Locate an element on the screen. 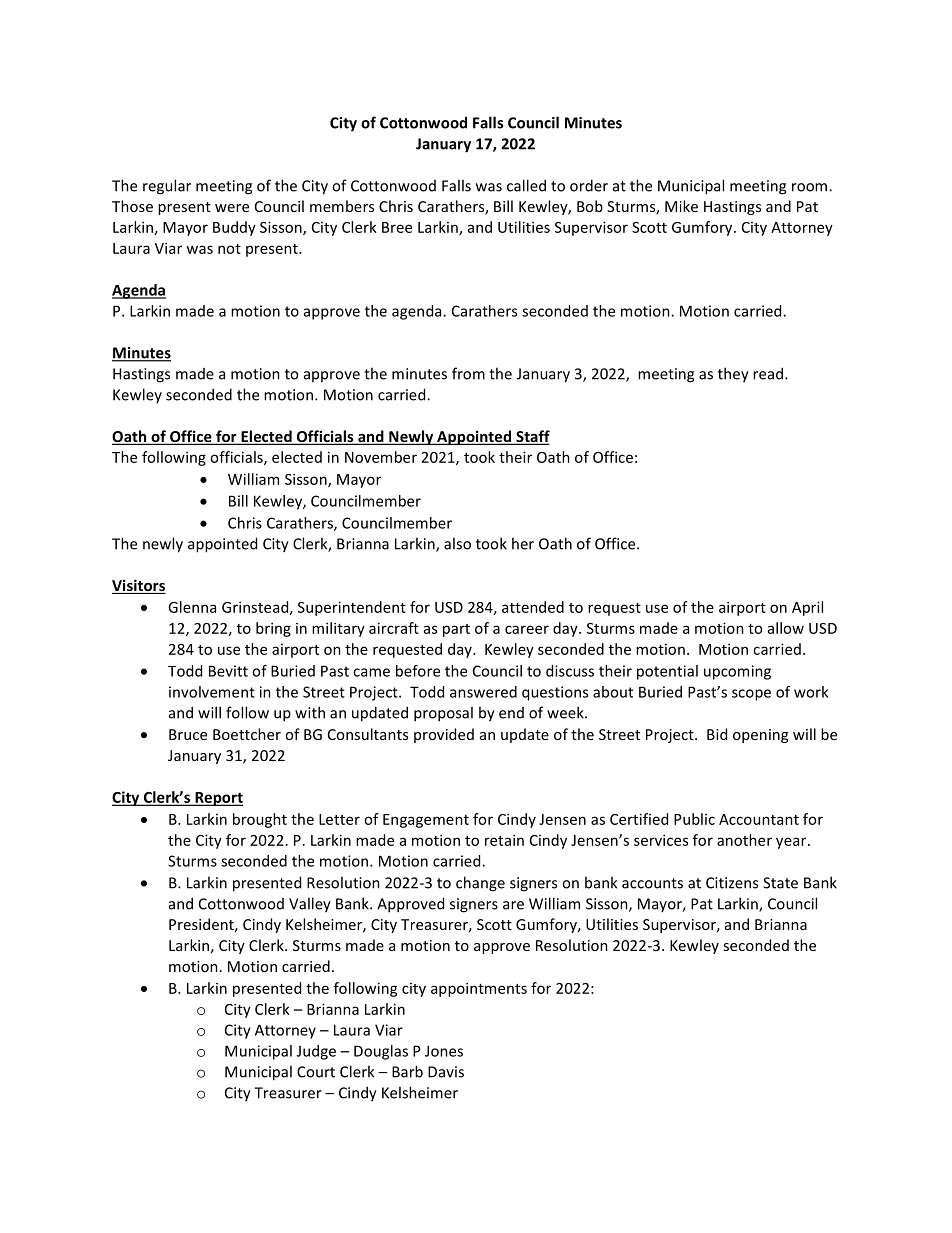 This screenshot has height=1233, width=952. bring is located at coordinates (273, 629).
